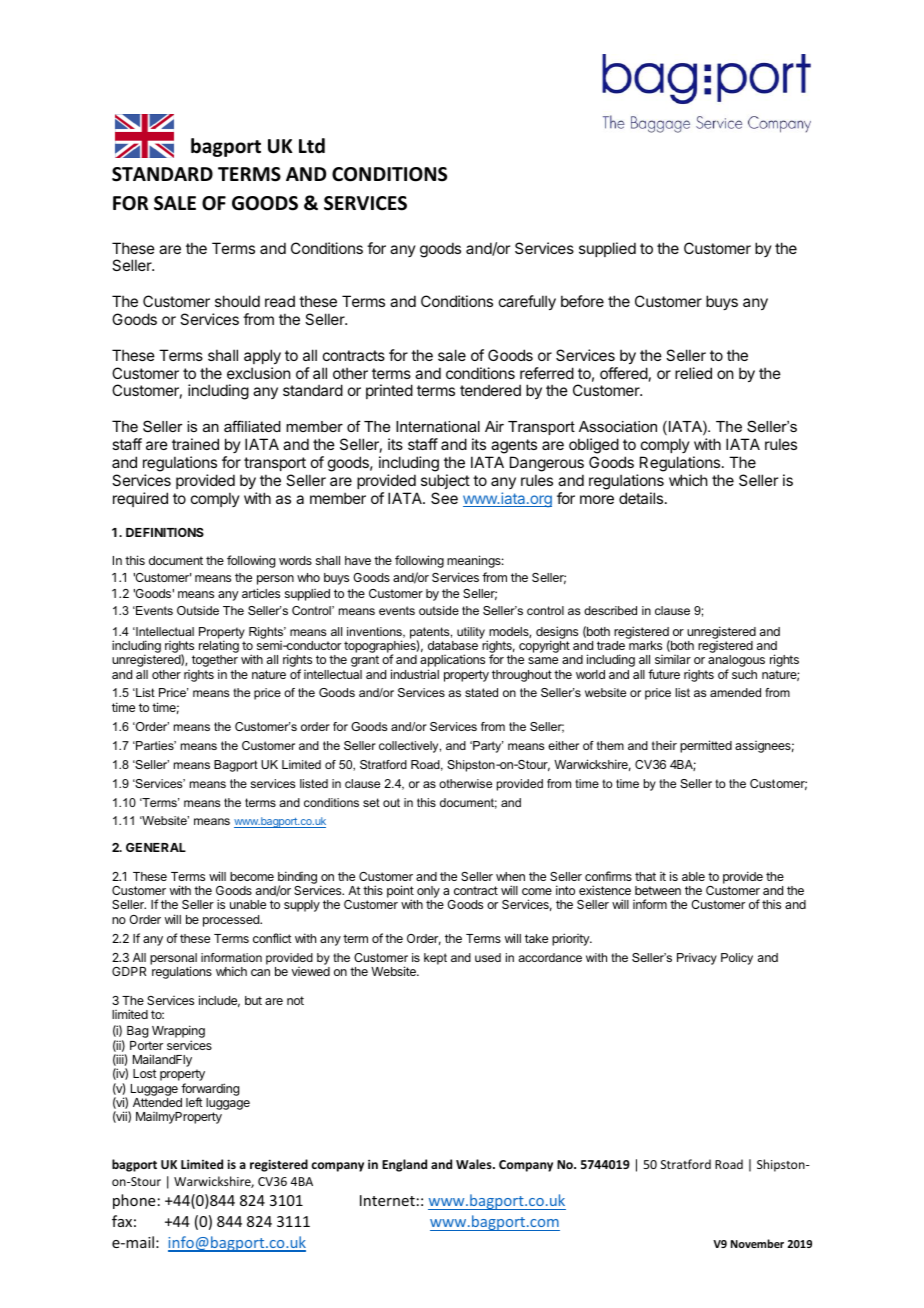 The height and width of the screenshot is (1308, 924). Describe the element at coordinates (261, 593) in the screenshot. I see `articles` at that location.
